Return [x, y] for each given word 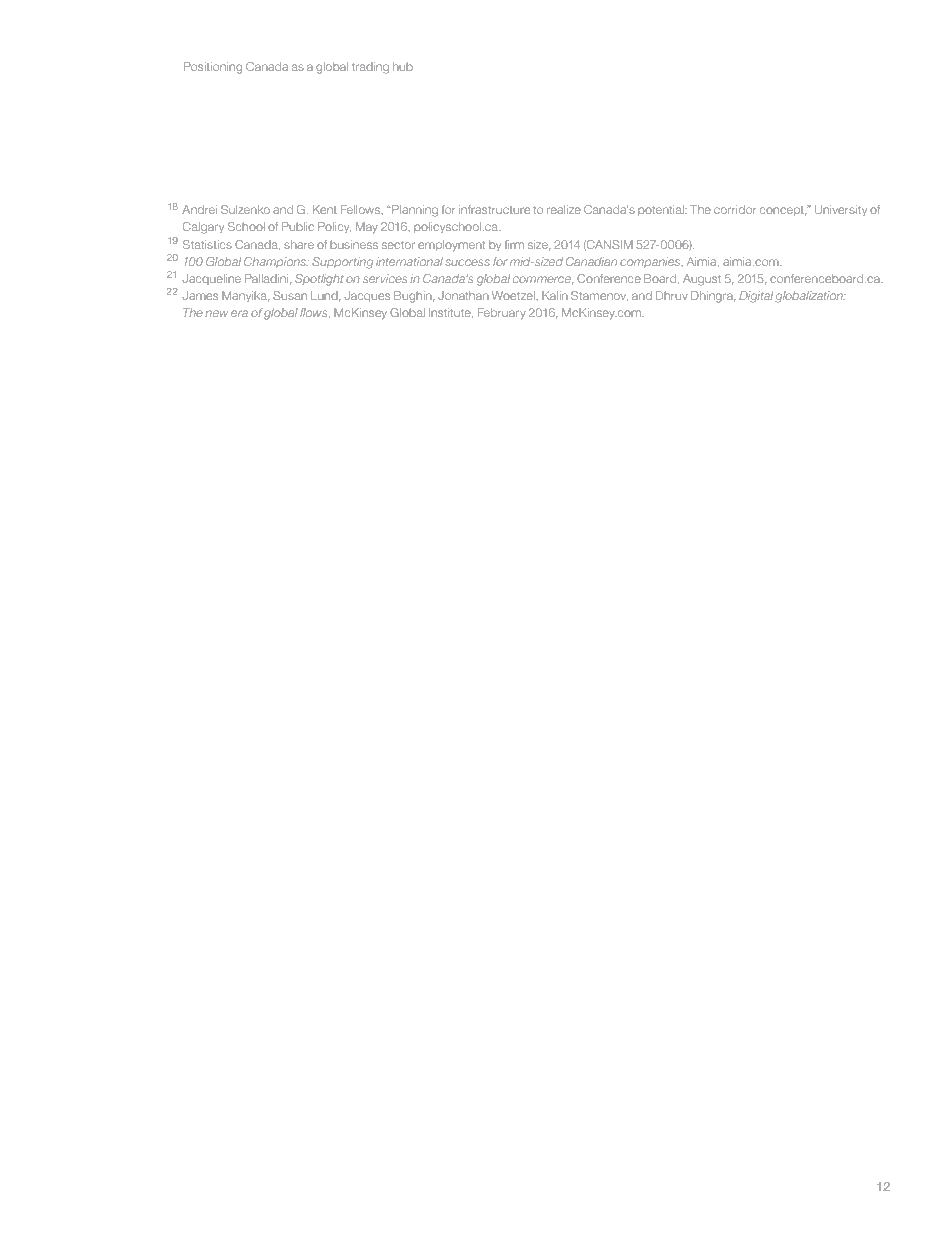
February [502, 313]
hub [403, 66]
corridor [735, 209]
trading [370, 68]
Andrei [199, 209]
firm [514, 244]
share [299, 244]
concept [783, 211]
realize [564, 209]
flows [315, 313]
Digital [756, 297]
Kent [325, 209]
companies [651, 262]
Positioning [213, 68]
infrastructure [494, 209]
